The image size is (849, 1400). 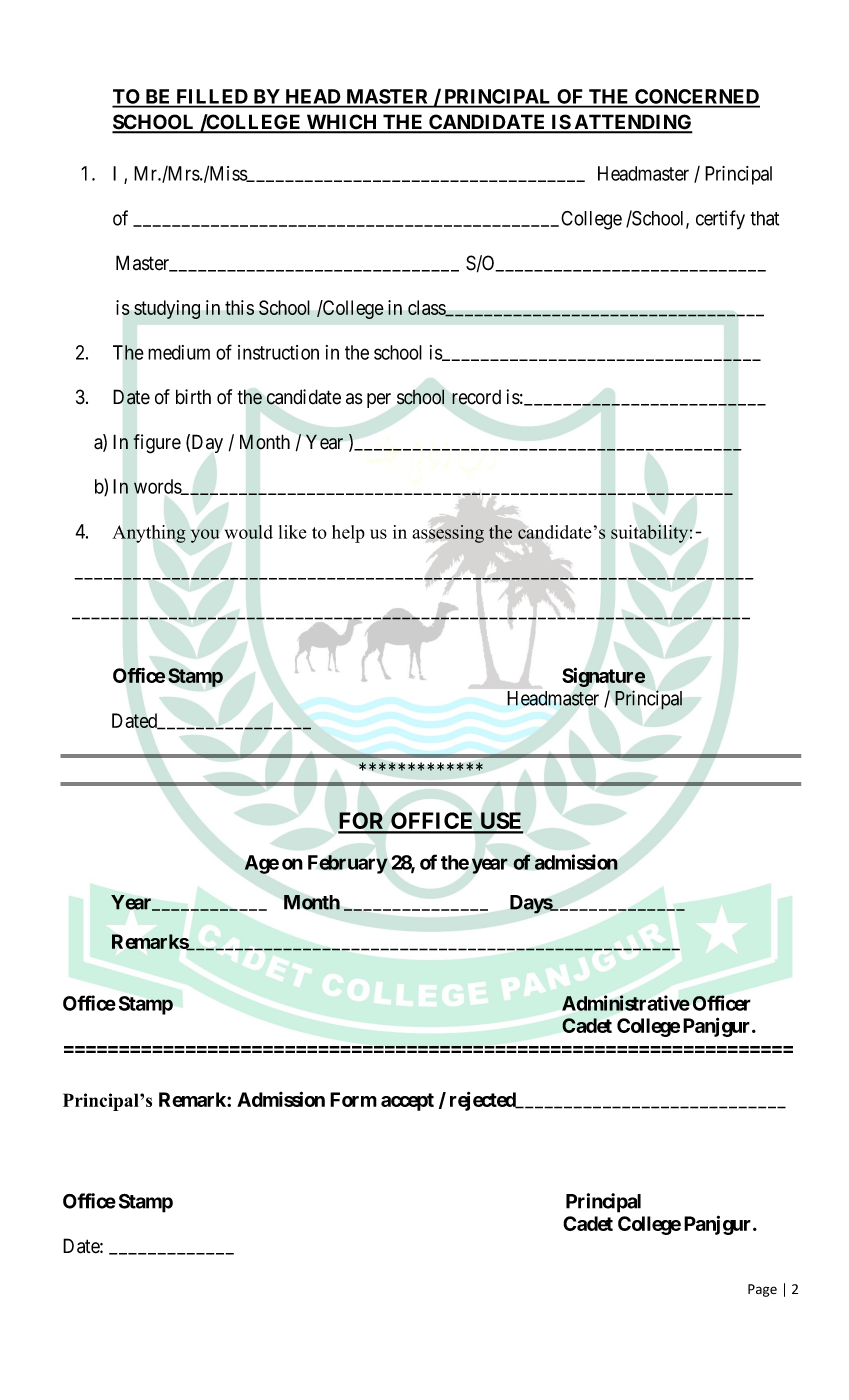 I want to click on certify, so click(x=720, y=220).
